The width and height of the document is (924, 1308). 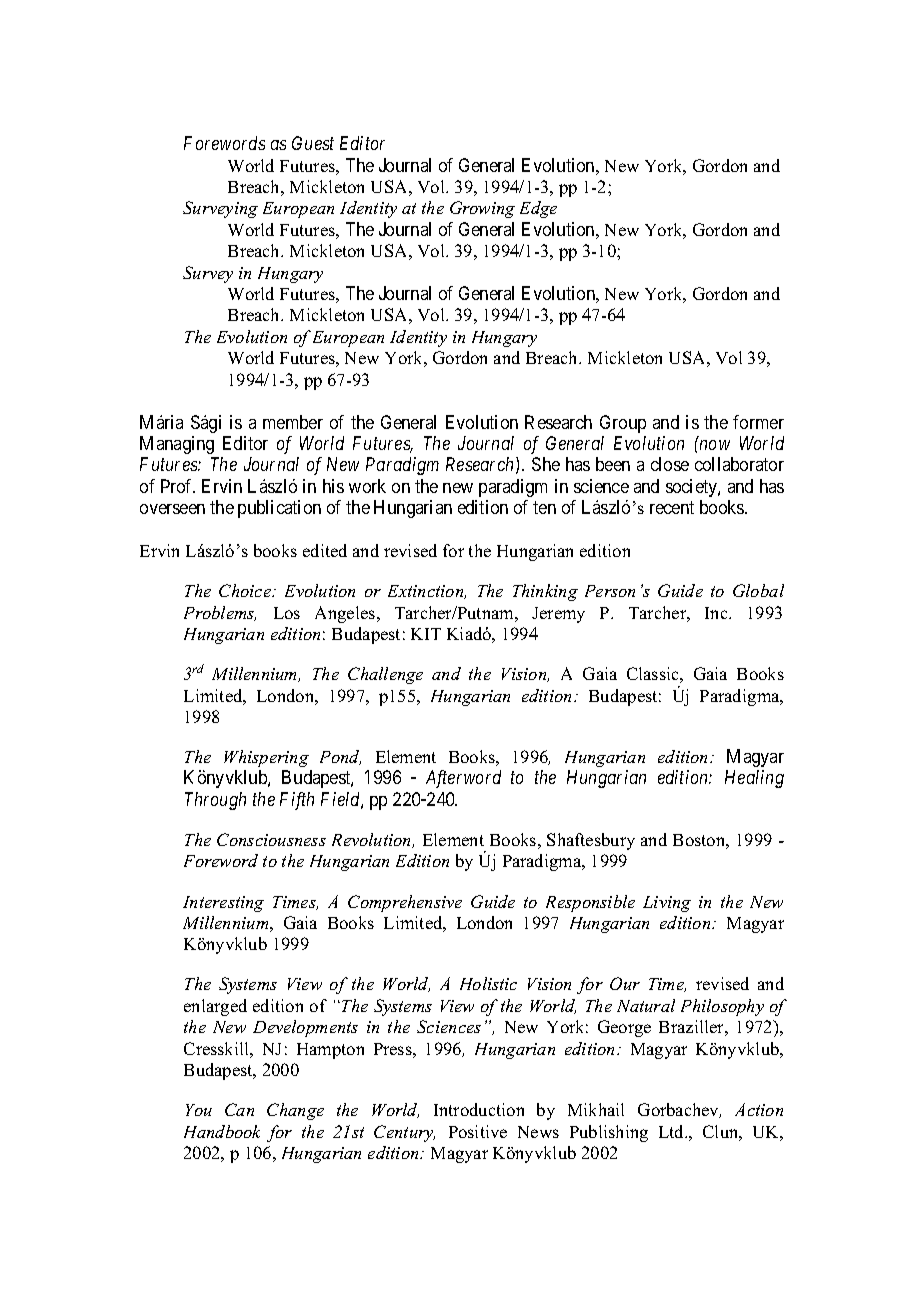 I want to click on Ltd, so click(x=673, y=1131).
